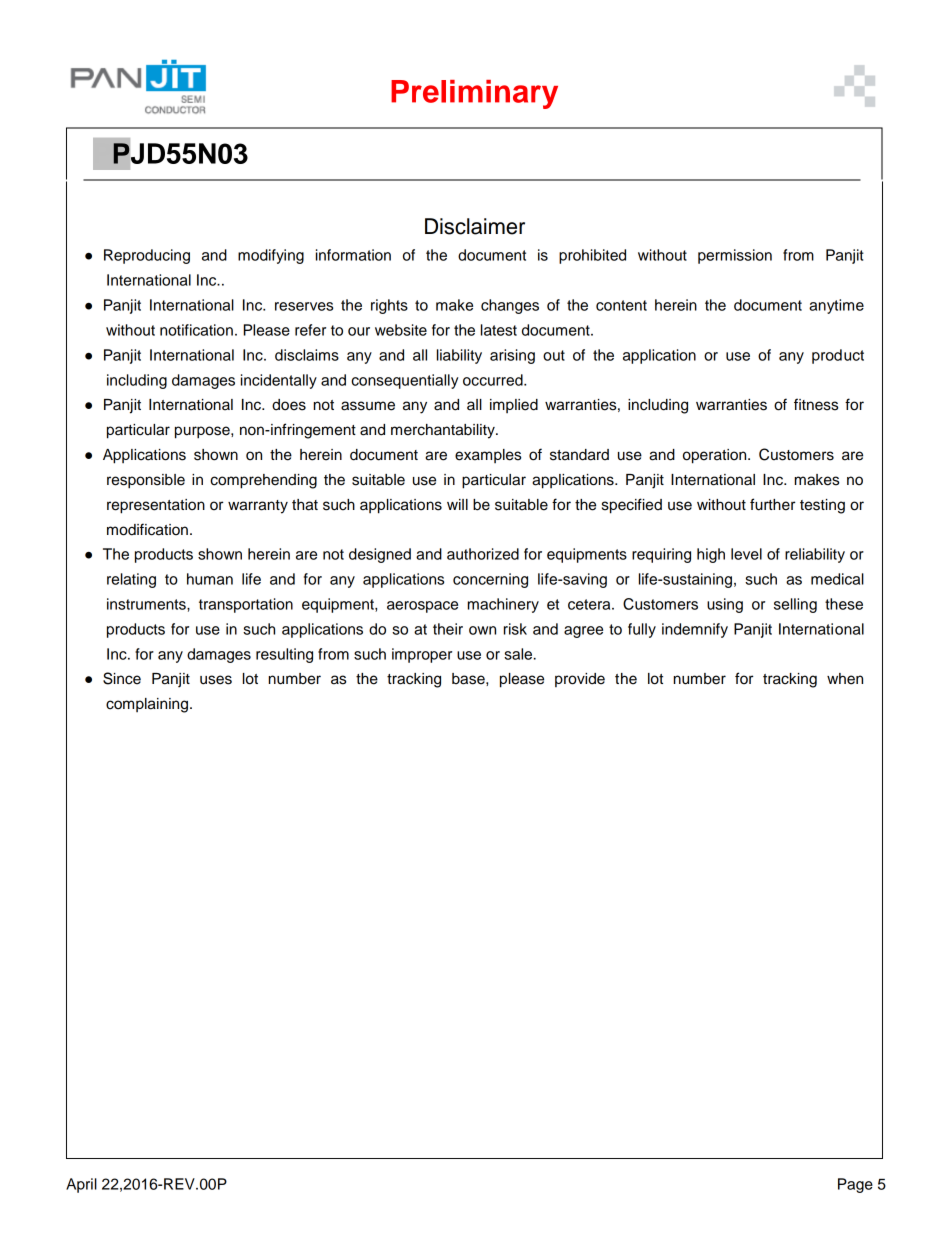 Image resolution: width=952 pixels, height=1233 pixels. What do you see at coordinates (795, 605) in the document?
I see `selling` at bounding box center [795, 605].
